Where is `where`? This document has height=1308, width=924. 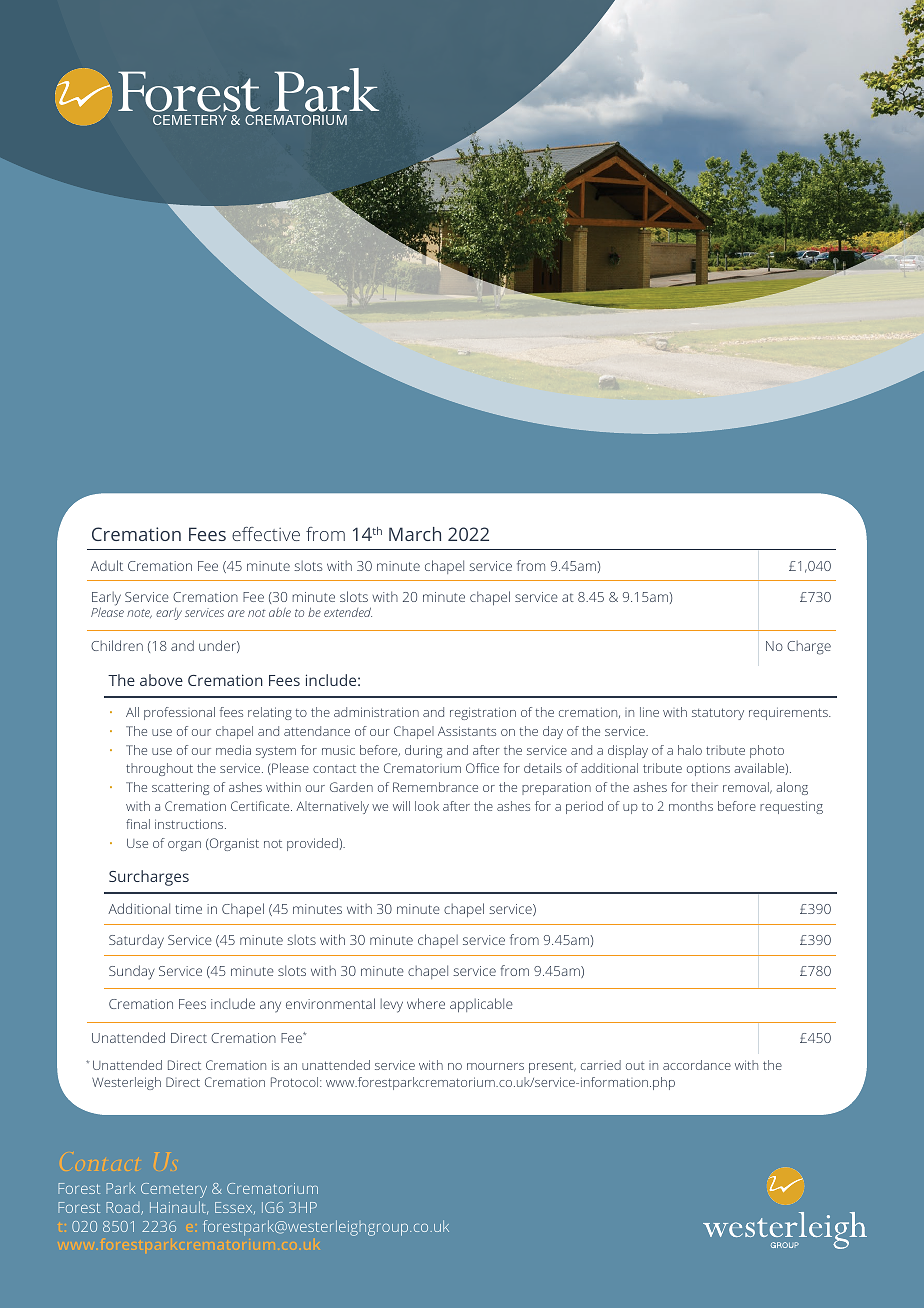 where is located at coordinates (426, 1003).
